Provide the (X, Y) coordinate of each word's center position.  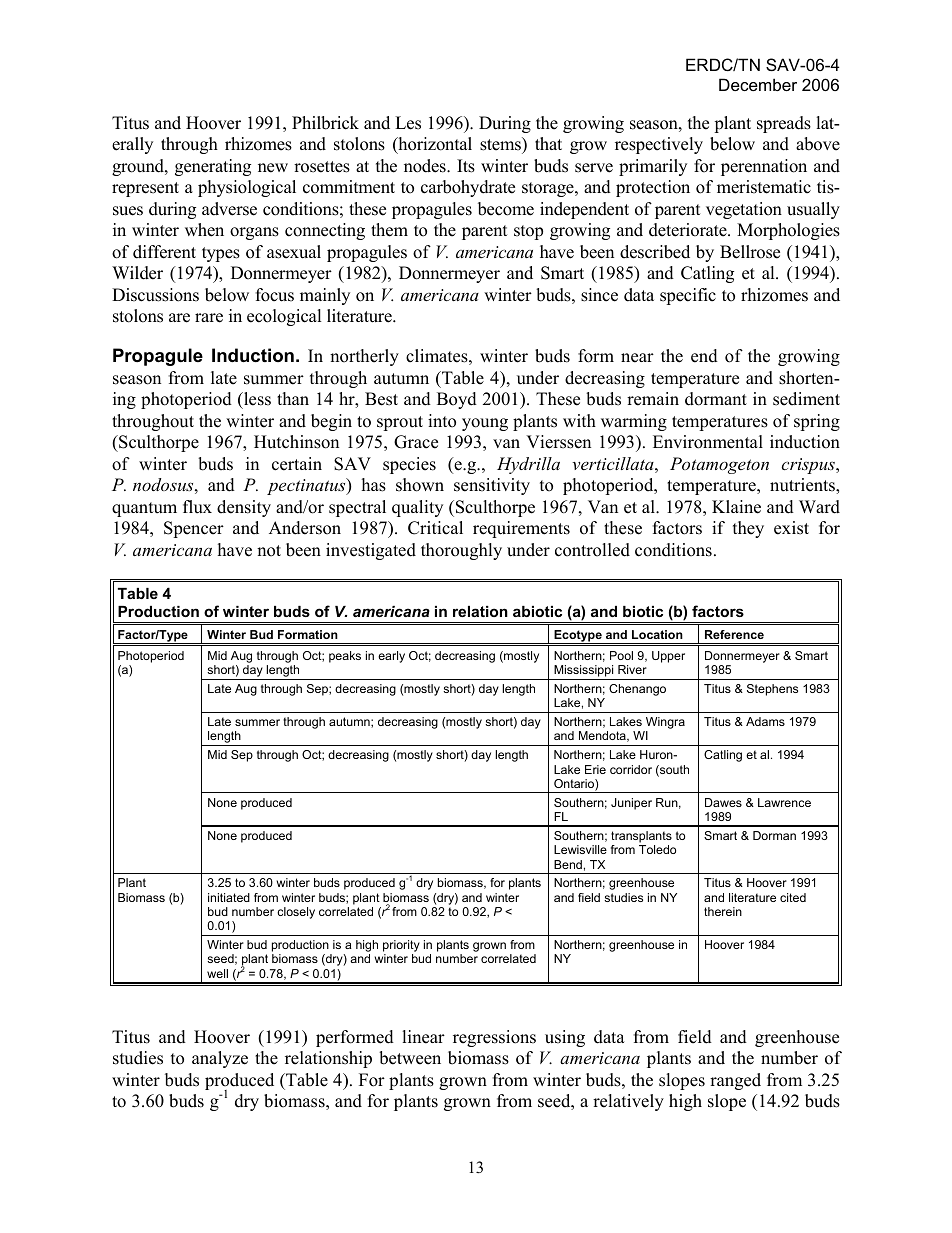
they (748, 529)
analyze (220, 1059)
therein (723, 911)
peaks (345, 657)
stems (501, 144)
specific (688, 296)
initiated (229, 897)
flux (197, 507)
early (391, 657)
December (758, 84)
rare (209, 318)
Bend (568, 864)
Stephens (772, 690)
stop (528, 232)
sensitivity (492, 486)
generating (213, 167)
